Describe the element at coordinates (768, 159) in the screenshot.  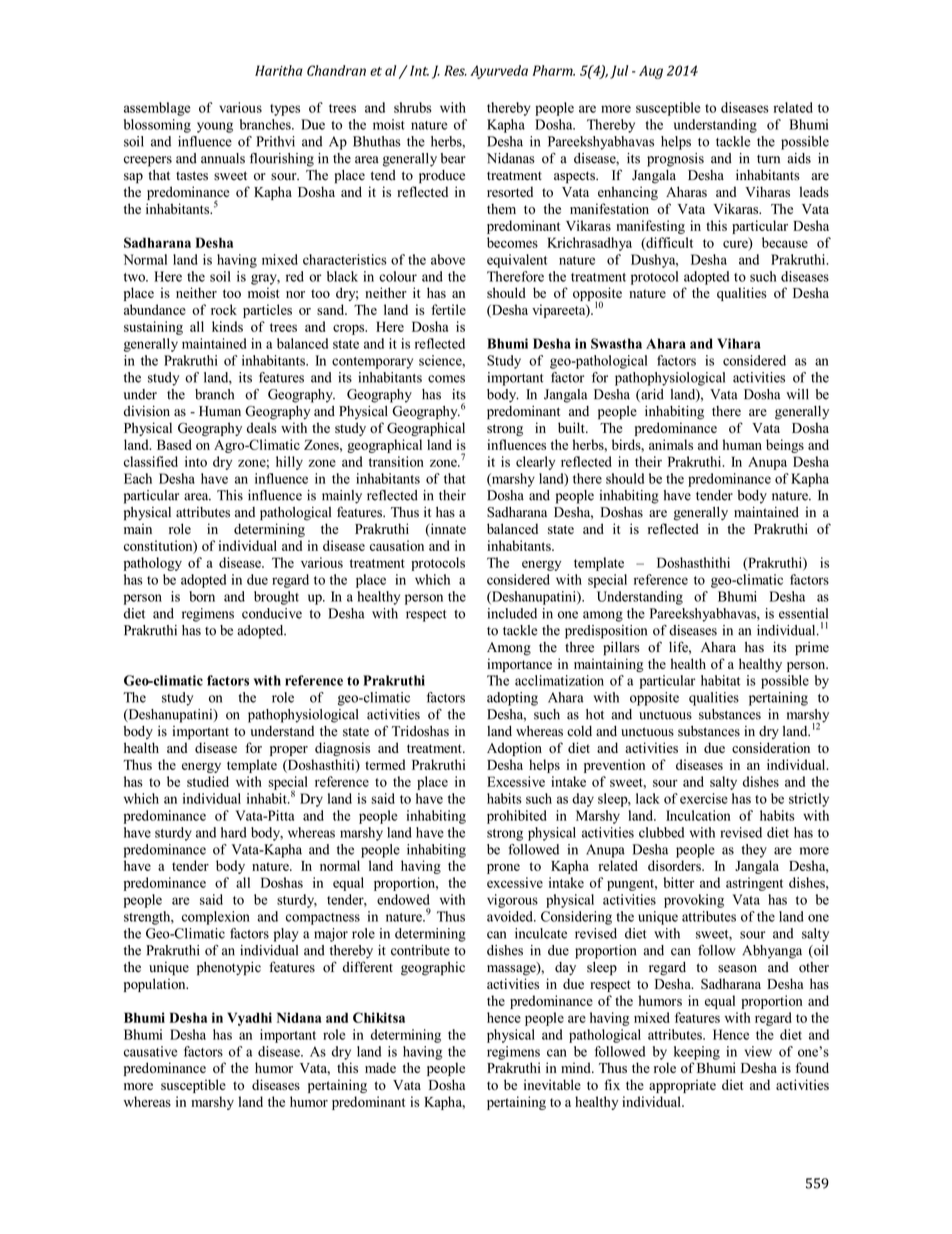
I see `turn` at that location.
